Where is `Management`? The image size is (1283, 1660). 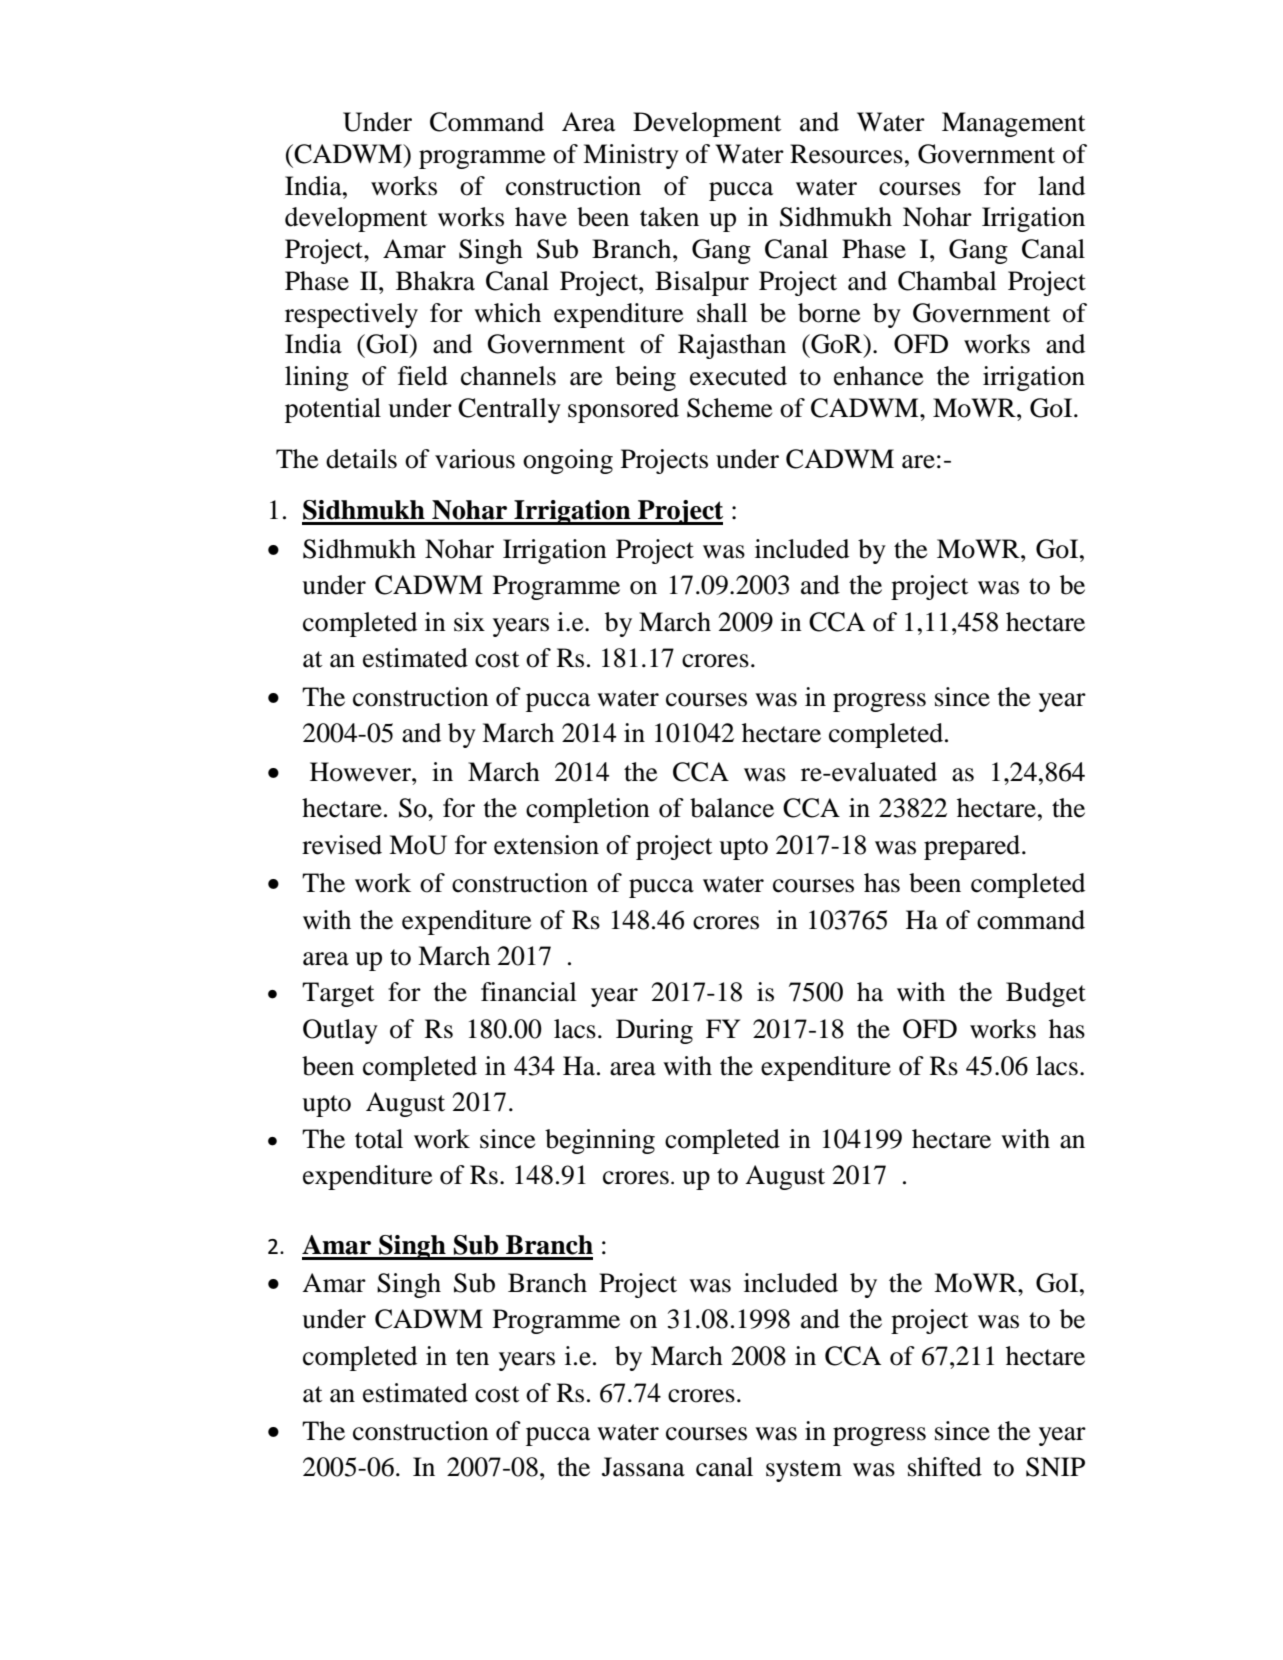
Management is located at coordinates (1014, 124).
